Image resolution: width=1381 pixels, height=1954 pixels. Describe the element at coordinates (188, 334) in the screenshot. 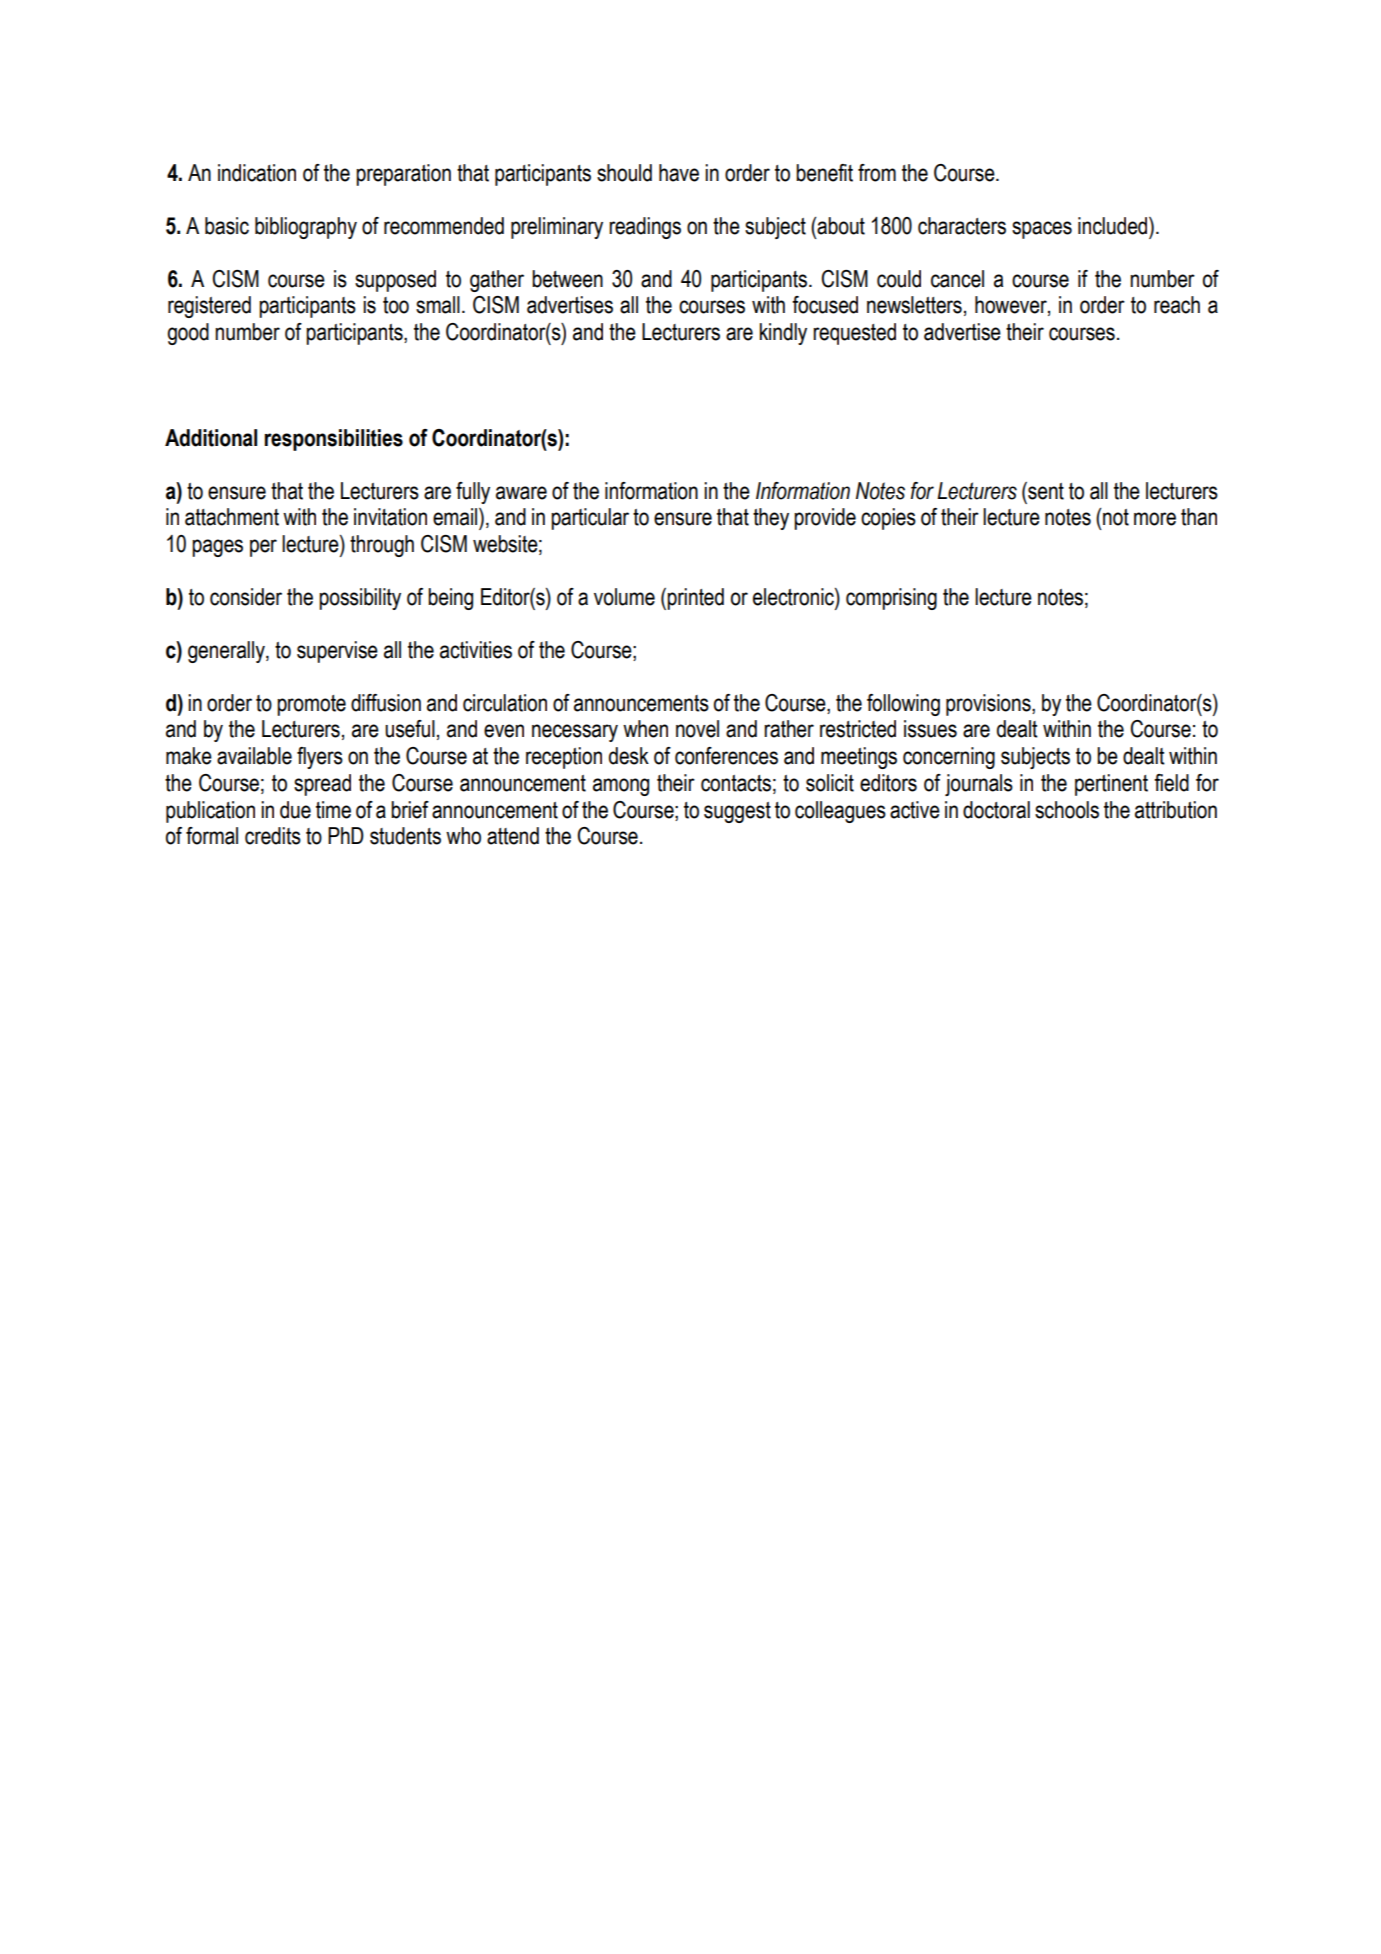

I see `good` at that location.
